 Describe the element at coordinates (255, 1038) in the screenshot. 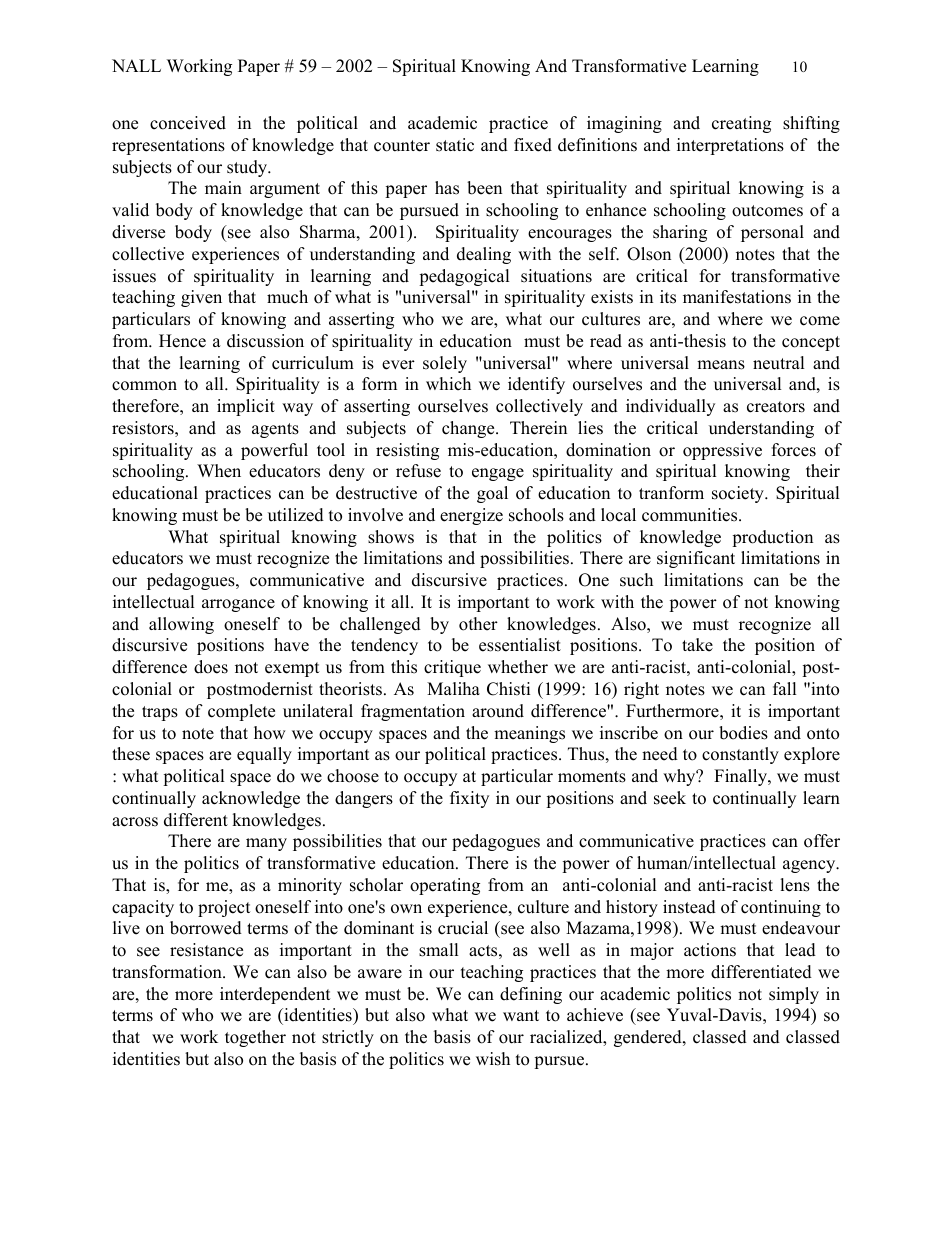

I see `together` at that location.
